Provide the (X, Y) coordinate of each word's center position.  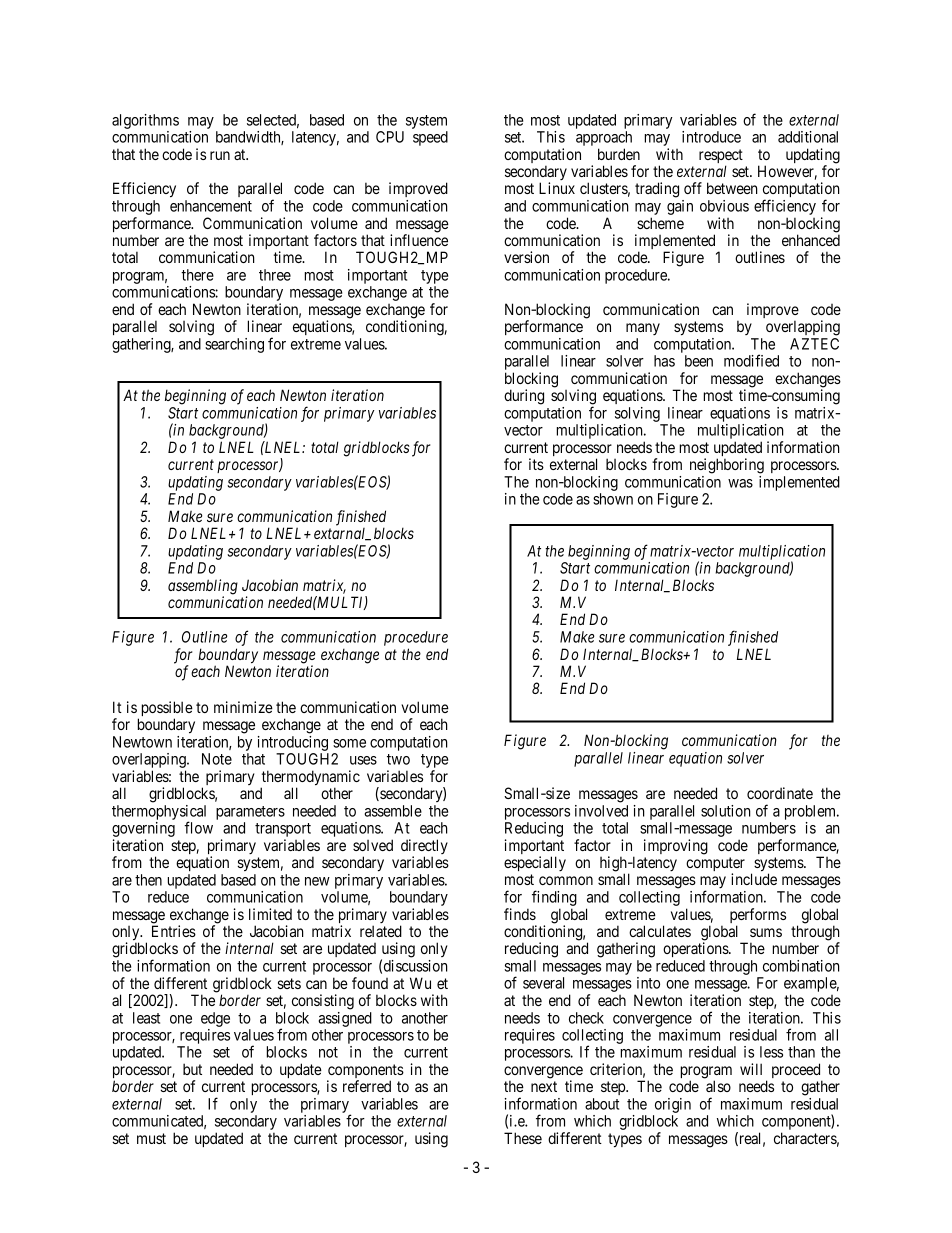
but (192, 1069)
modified (751, 360)
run (220, 155)
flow (198, 827)
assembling (203, 588)
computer (715, 865)
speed (430, 138)
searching (234, 345)
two (398, 759)
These (523, 1138)
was (740, 483)
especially (535, 863)
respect (721, 157)
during (524, 397)
